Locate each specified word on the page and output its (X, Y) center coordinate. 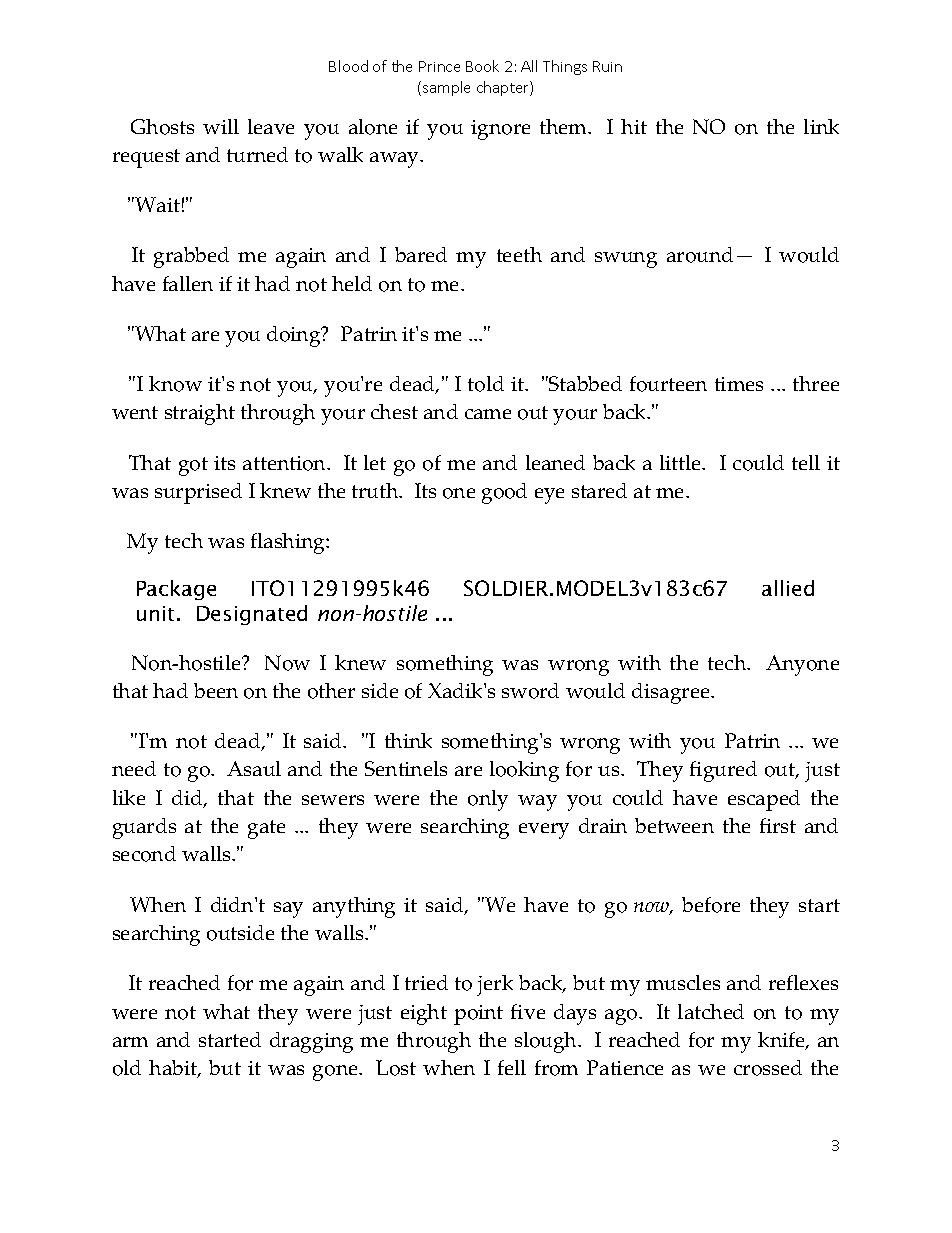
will (221, 126)
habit (174, 1069)
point (478, 1015)
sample (446, 88)
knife (782, 1041)
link (821, 126)
